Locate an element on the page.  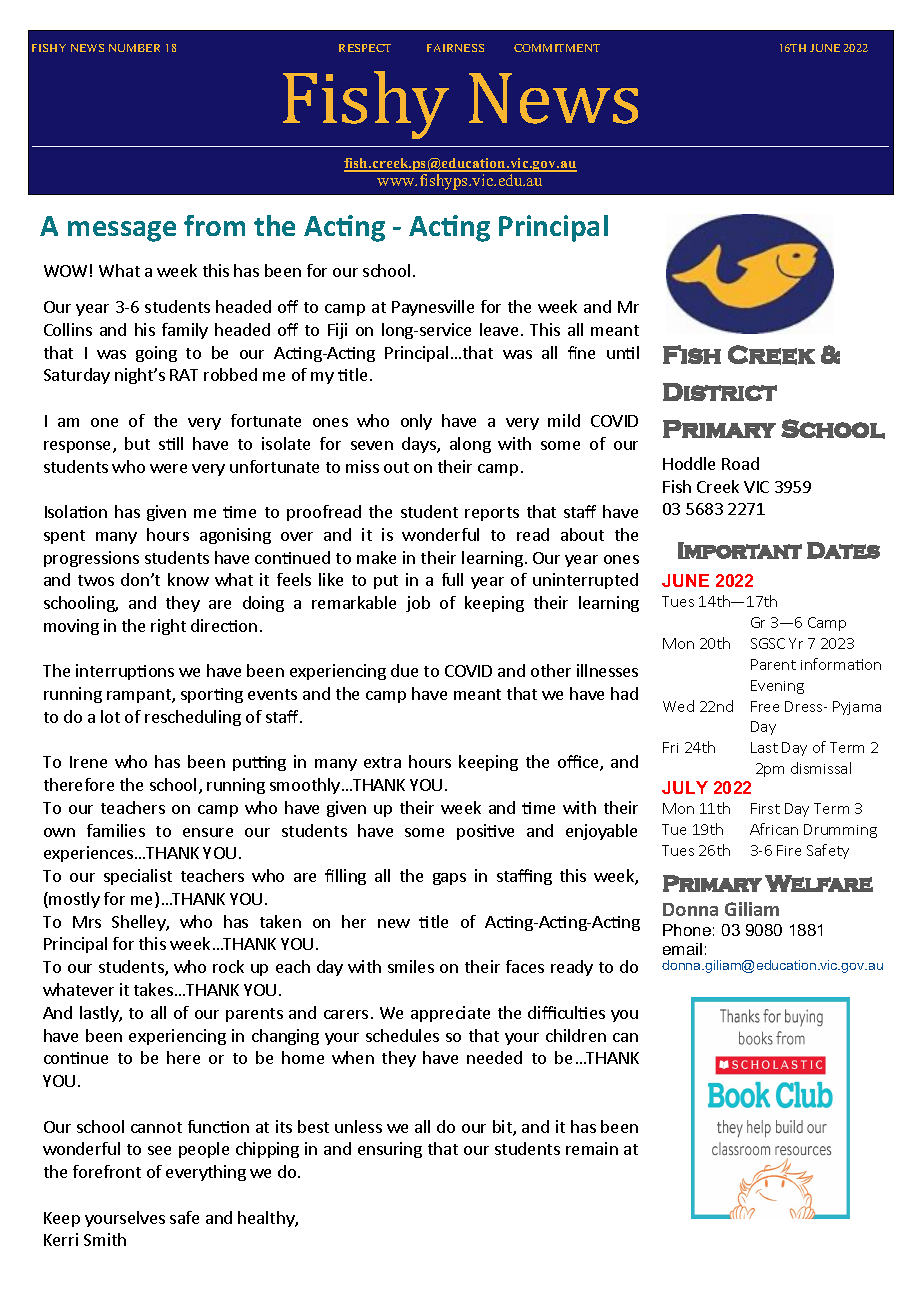
NUMBER is located at coordinates (134, 48).
